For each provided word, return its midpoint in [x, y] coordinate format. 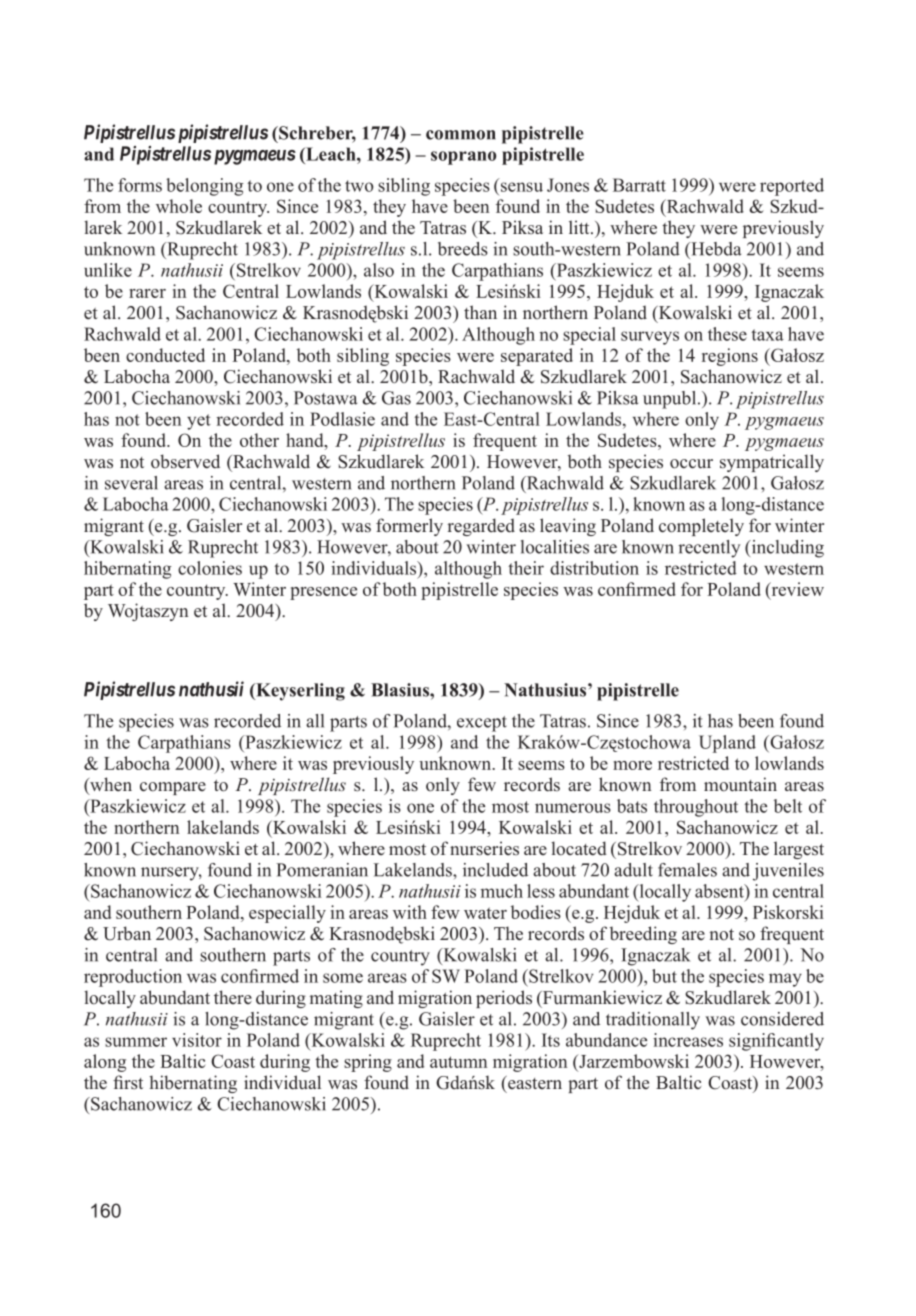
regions [730, 357]
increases [688, 1040]
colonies [210, 568]
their [526, 568]
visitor [197, 1040]
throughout [696, 808]
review [796, 589]
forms [140, 185]
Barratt [639, 185]
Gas [396, 398]
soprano [463, 158]
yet [199, 422]
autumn [458, 1062]
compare [173, 788]
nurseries [484, 848]
